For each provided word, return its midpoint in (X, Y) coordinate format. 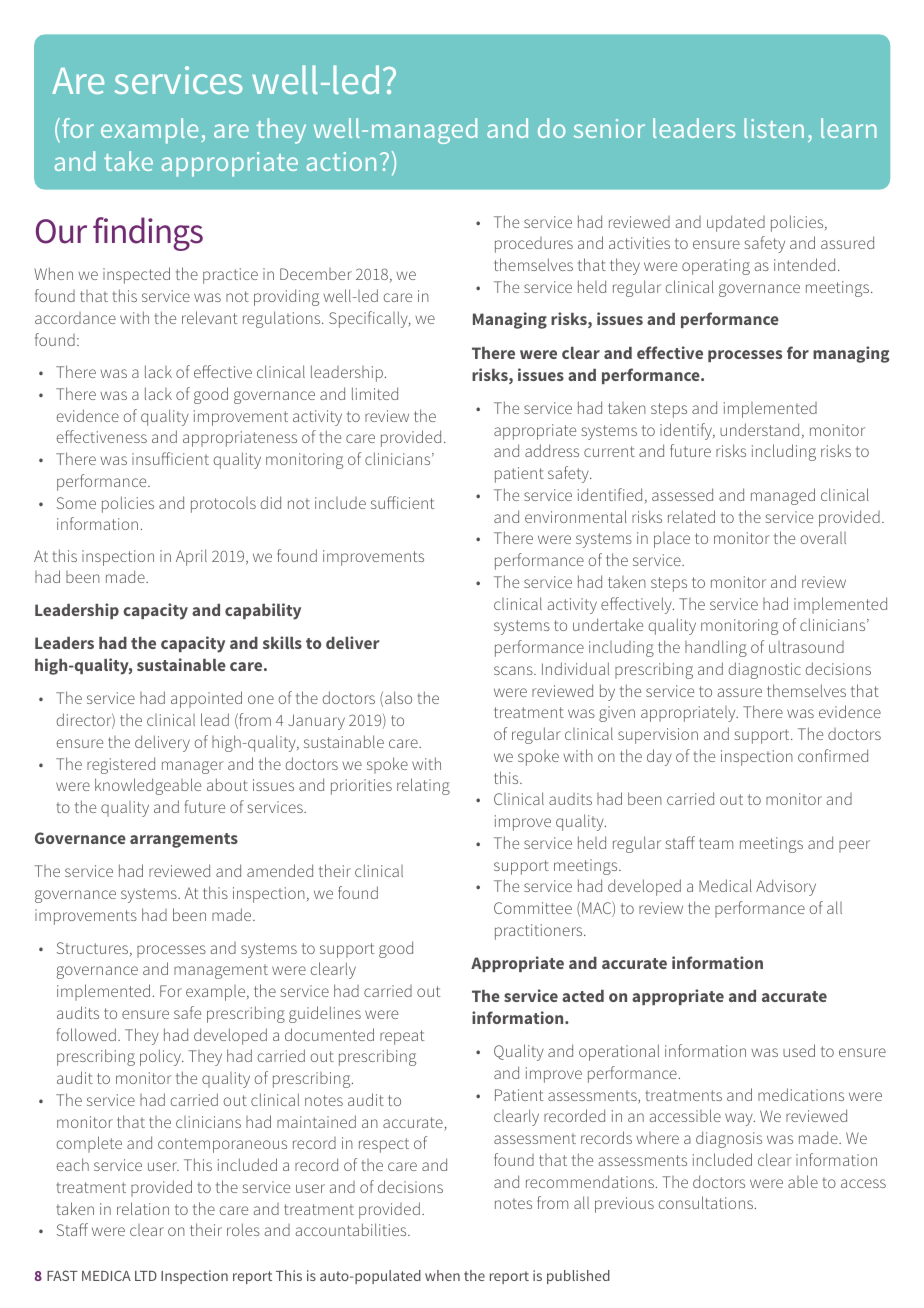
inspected (136, 275)
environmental (576, 516)
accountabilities (352, 1229)
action (341, 161)
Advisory (786, 887)
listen (774, 128)
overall (823, 538)
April (191, 557)
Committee (533, 908)
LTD (146, 1276)
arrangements (184, 840)
